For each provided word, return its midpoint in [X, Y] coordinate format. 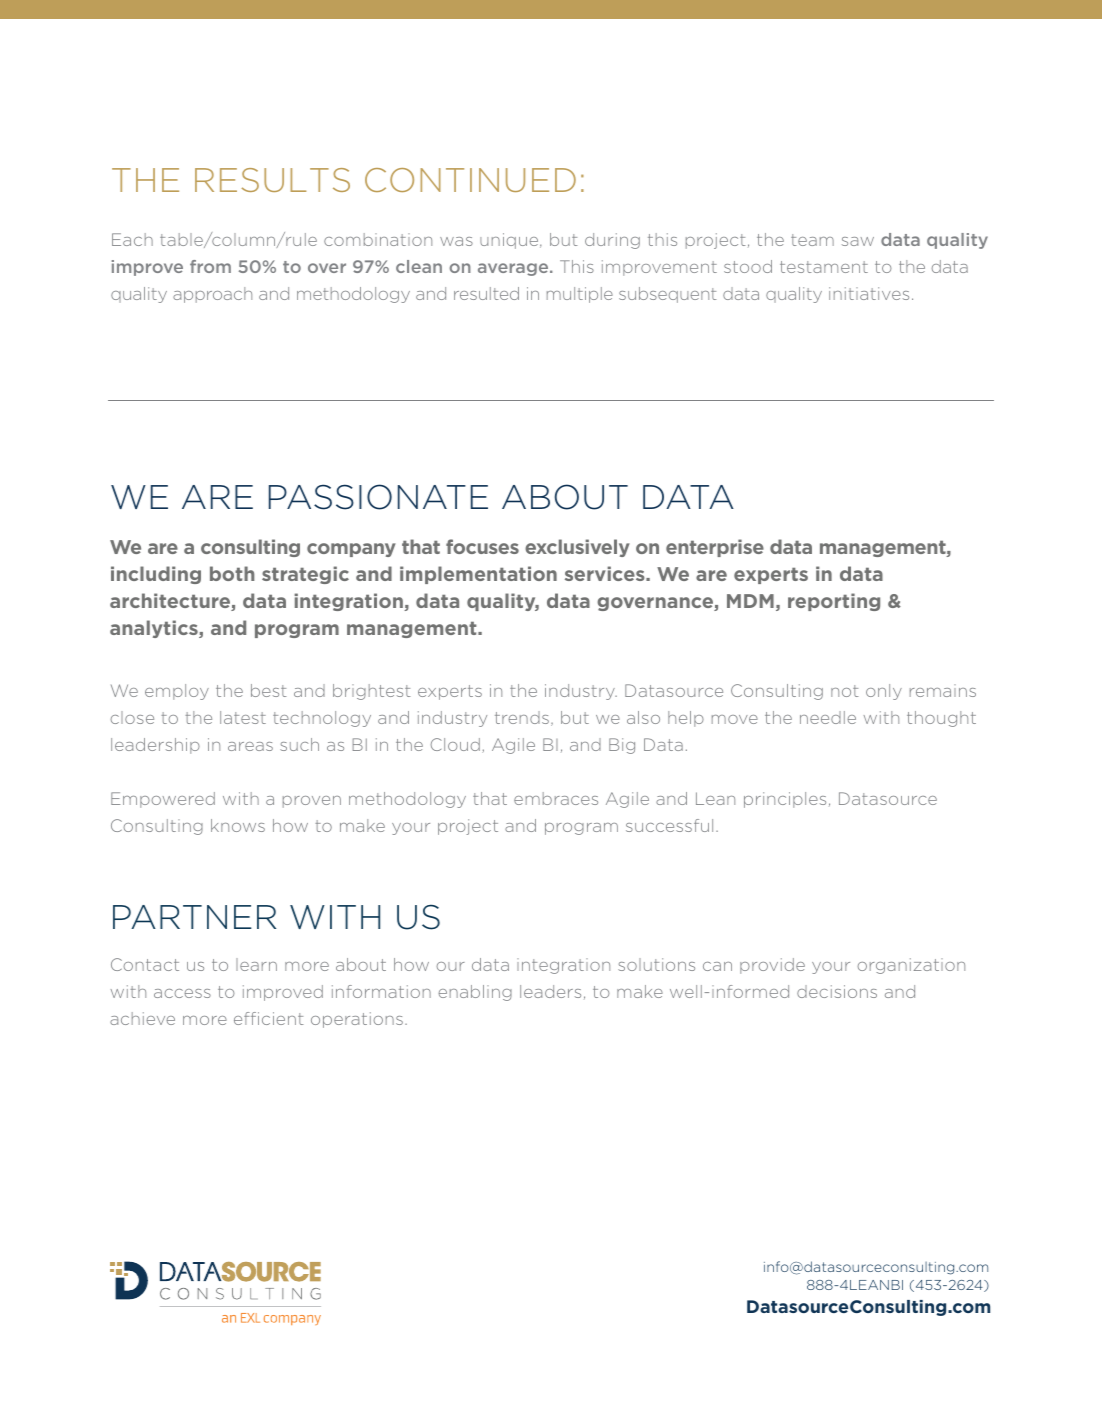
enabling [475, 993]
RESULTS [272, 180]
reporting [834, 602]
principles [785, 800]
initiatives [869, 293]
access [182, 993]
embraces [556, 798]
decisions [837, 991]
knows [238, 825]
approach [212, 295]
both [232, 573]
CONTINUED [470, 180]
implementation [478, 575]
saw [858, 241]
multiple [580, 295]
